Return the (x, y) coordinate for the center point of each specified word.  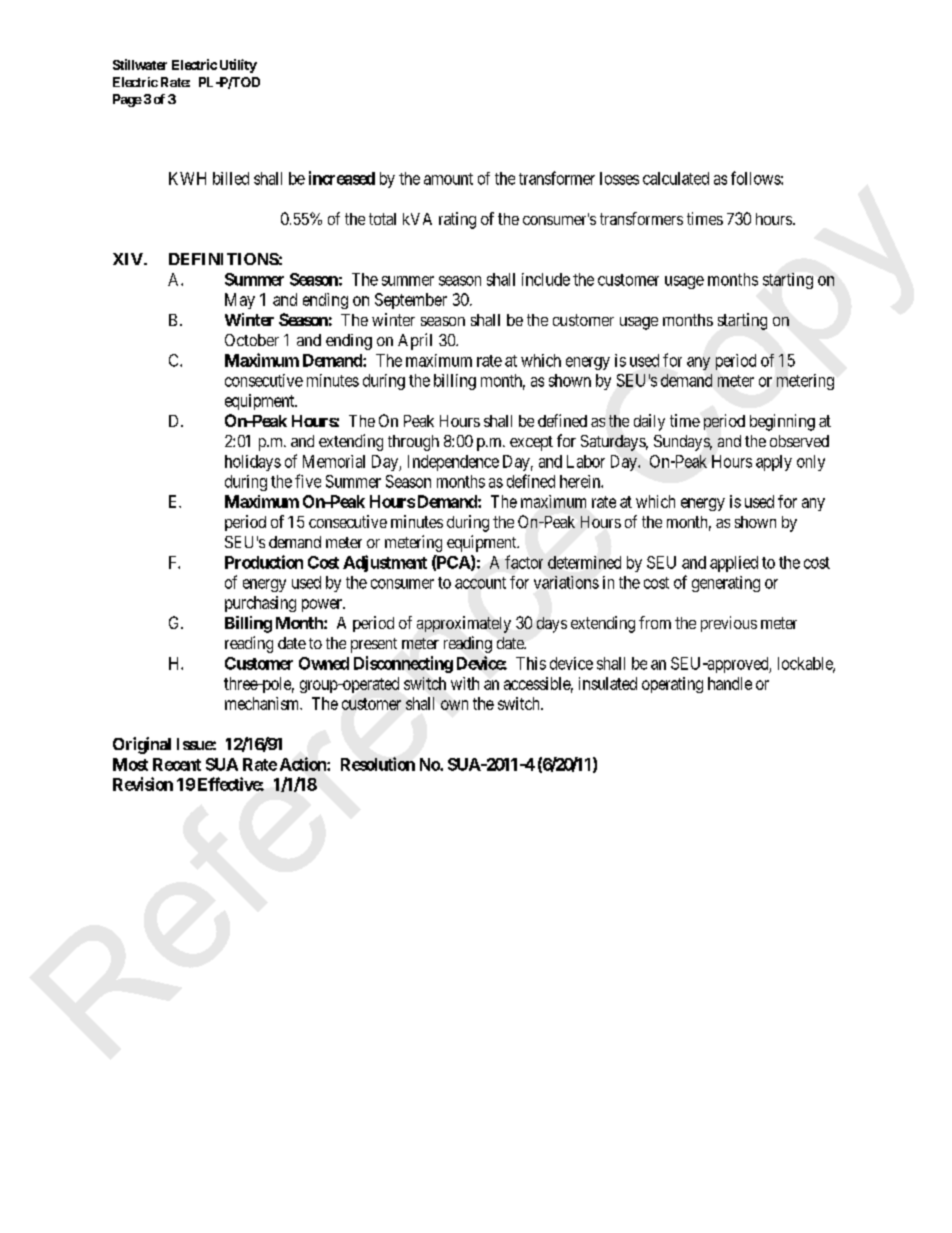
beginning (782, 422)
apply (774, 463)
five (308, 481)
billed (231, 178)
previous (729, 624)
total (382, 219)
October (252, 340)
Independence (453, 463)
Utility (238, 66)
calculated (676, 178)
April (415, 341)
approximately (464, 624)
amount (448, 179)
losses (619, 178)
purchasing (260, 604)
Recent (177, 764)
